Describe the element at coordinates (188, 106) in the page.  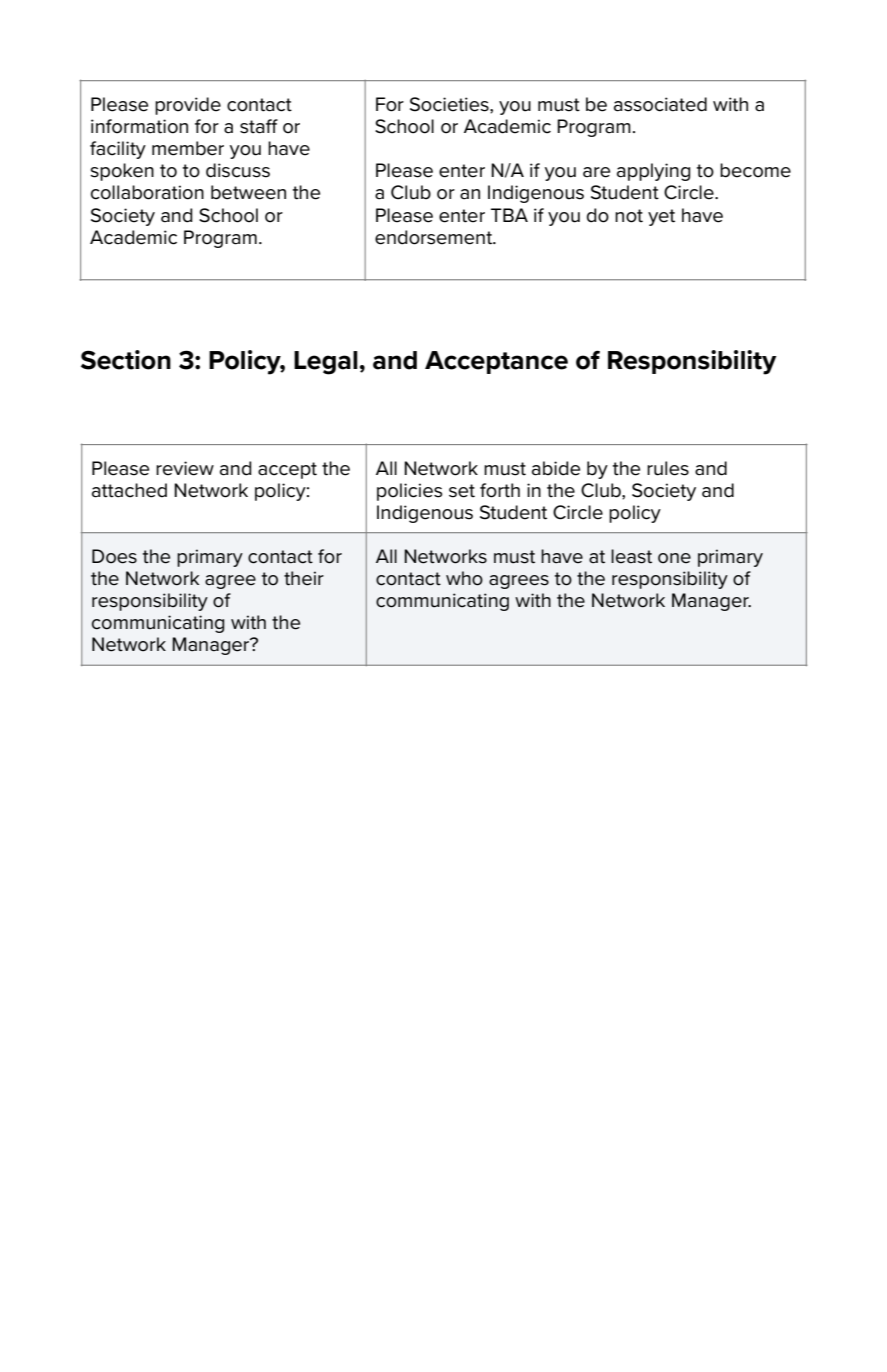
I see `provide` at that location.
